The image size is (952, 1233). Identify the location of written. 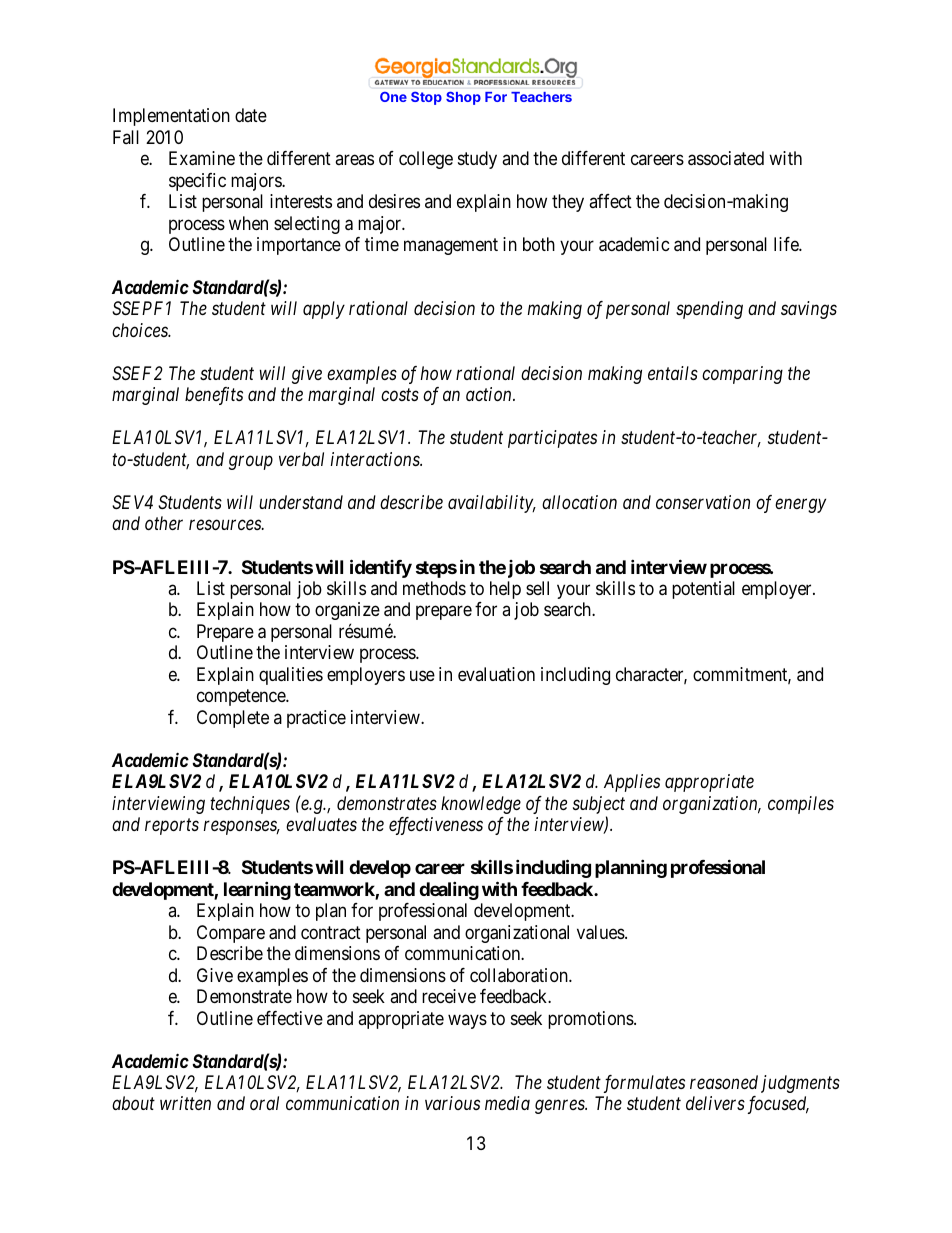
(185, 1103).
